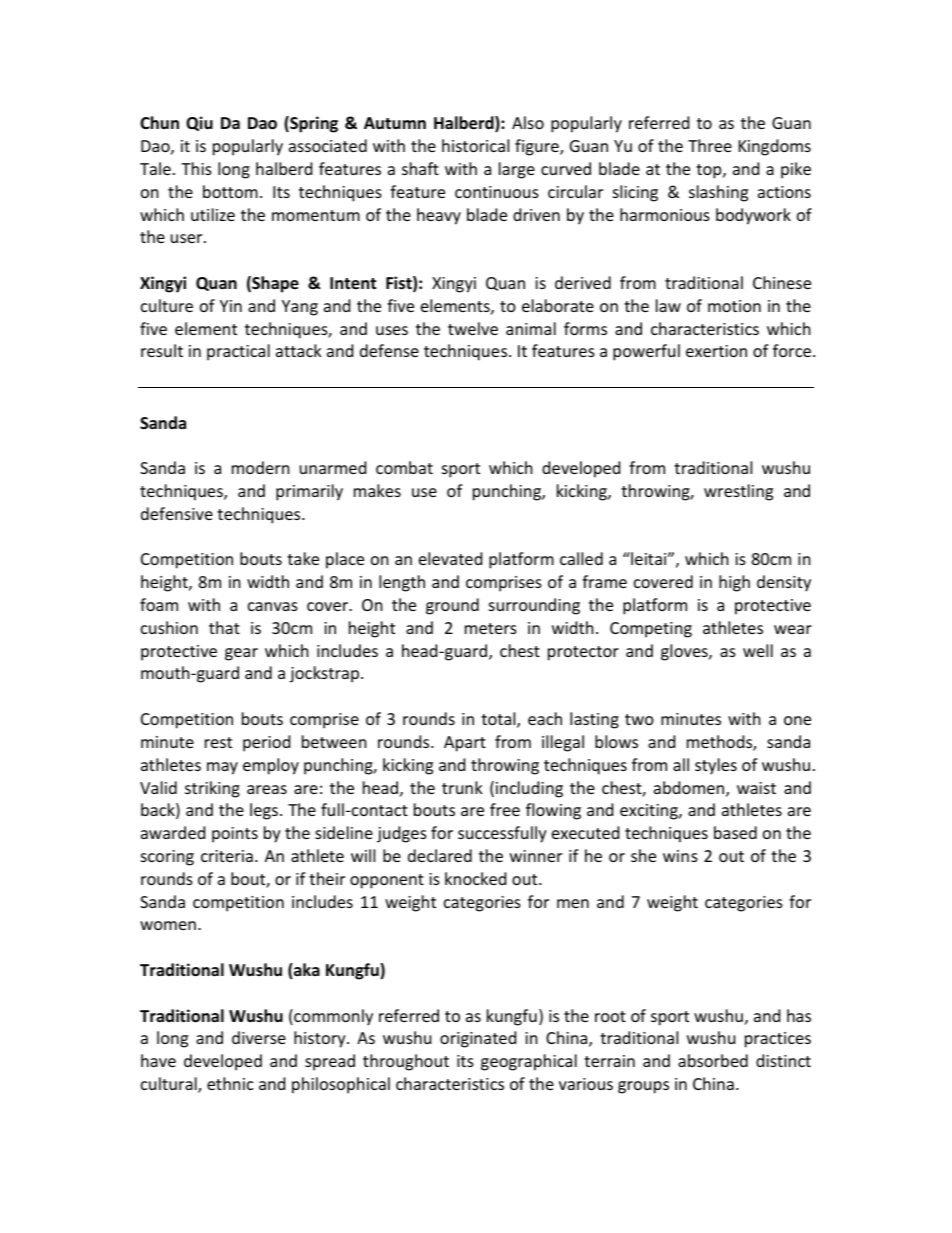  What do you see at coordinates (196, 168) in the document?
I see `This` at bounding box center [196, 168].
